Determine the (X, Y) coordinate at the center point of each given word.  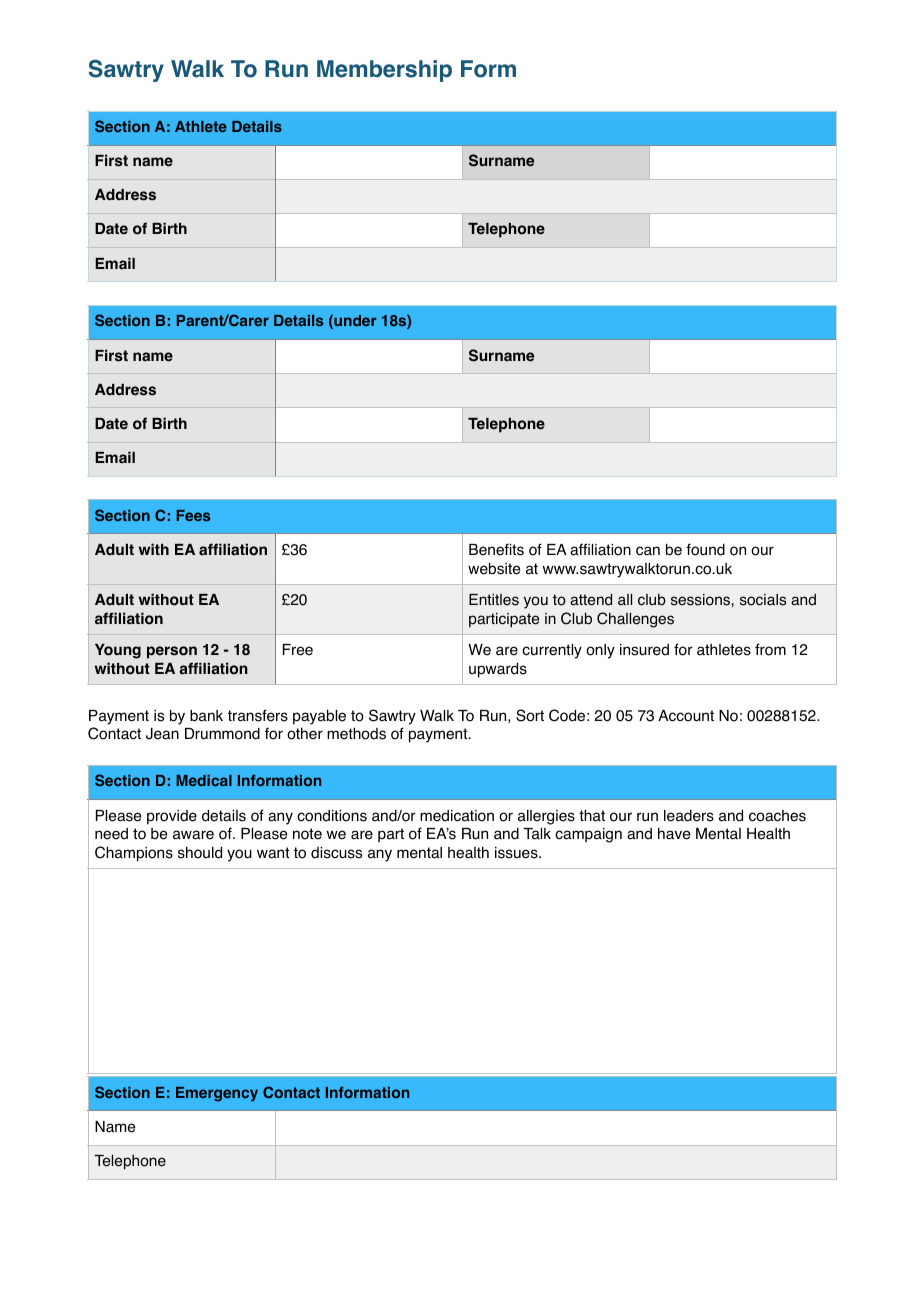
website (494, 569)
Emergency (217, 1094)
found (705, 549)
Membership (384, 71)
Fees (193, 515)
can (648, 551)
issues (517, 853)
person (172, 652)
